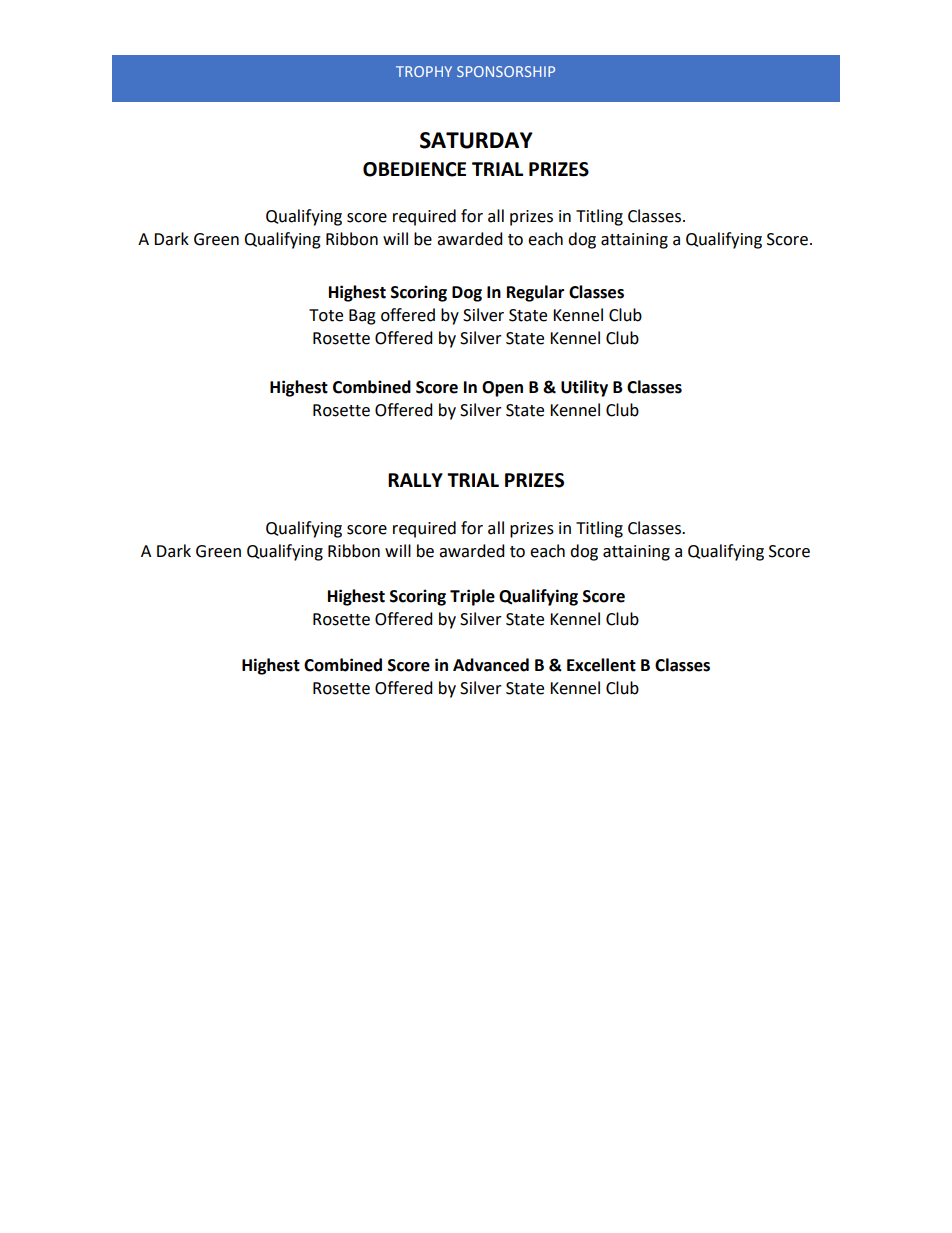  Describe the element at coordinates (472, 597) in the screenshot. I see `Triple` at that location.
